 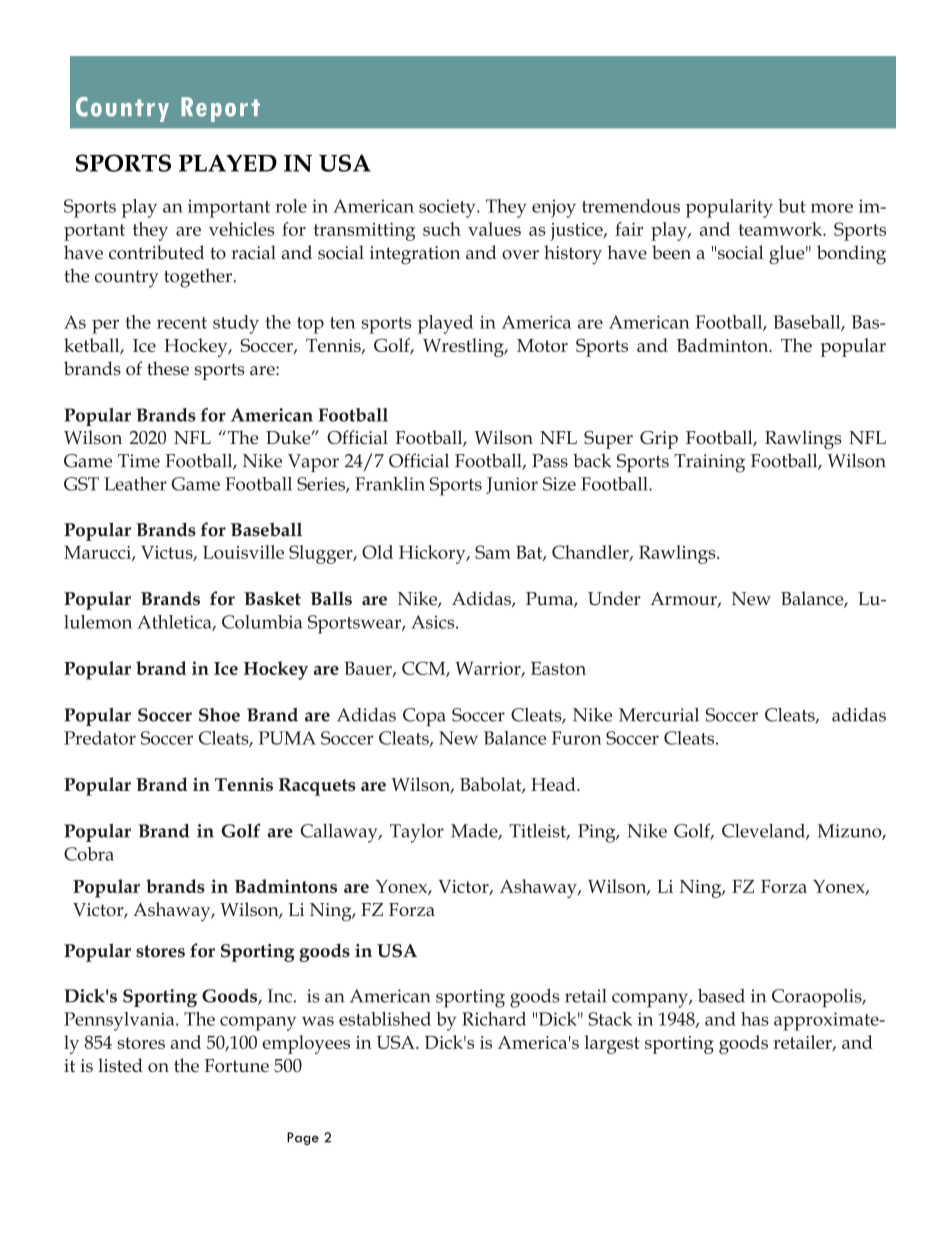 I want to click on Sam, so click(x=493, y=552).
